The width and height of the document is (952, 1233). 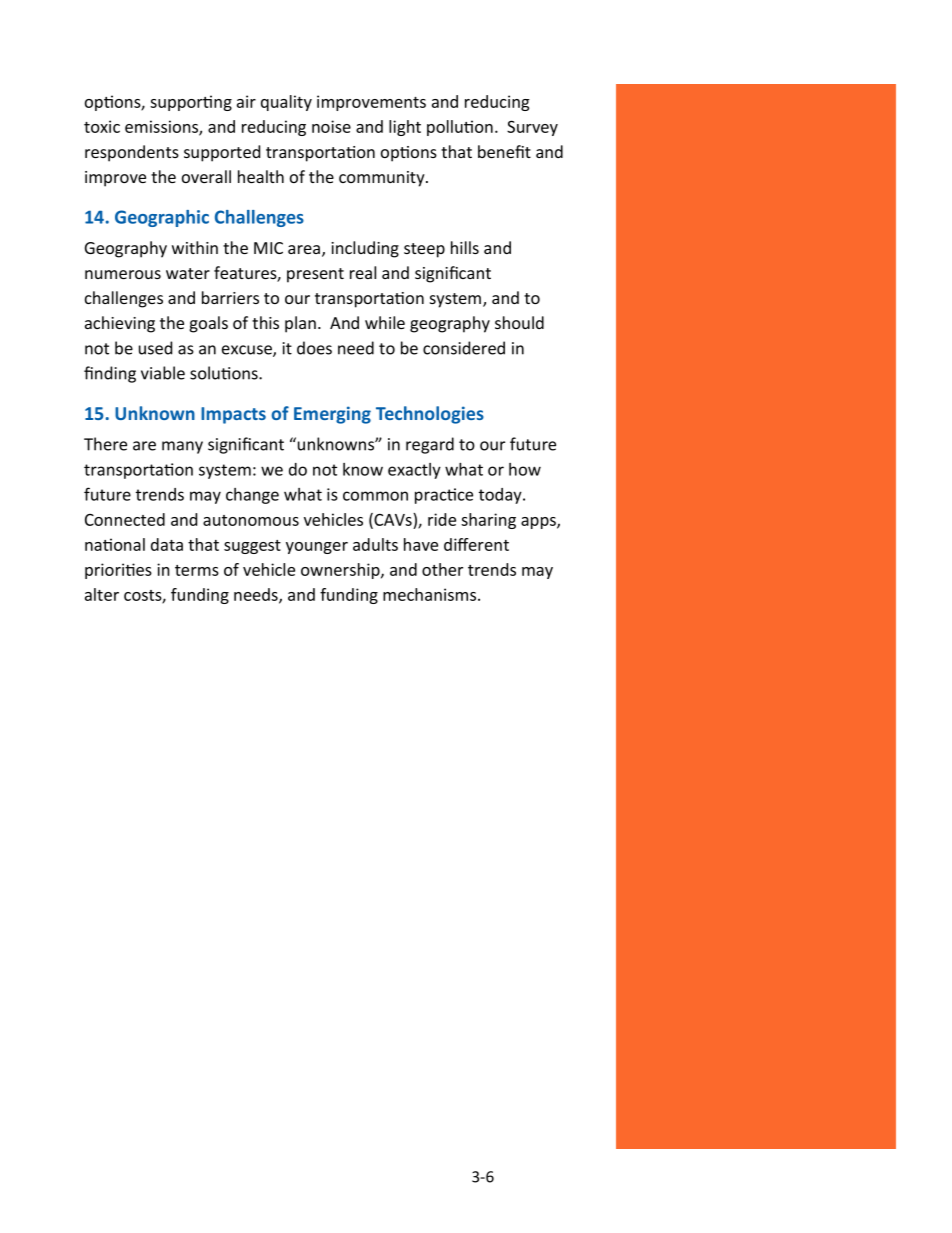 I want to click on priorities, so click(x=118, y=571).
